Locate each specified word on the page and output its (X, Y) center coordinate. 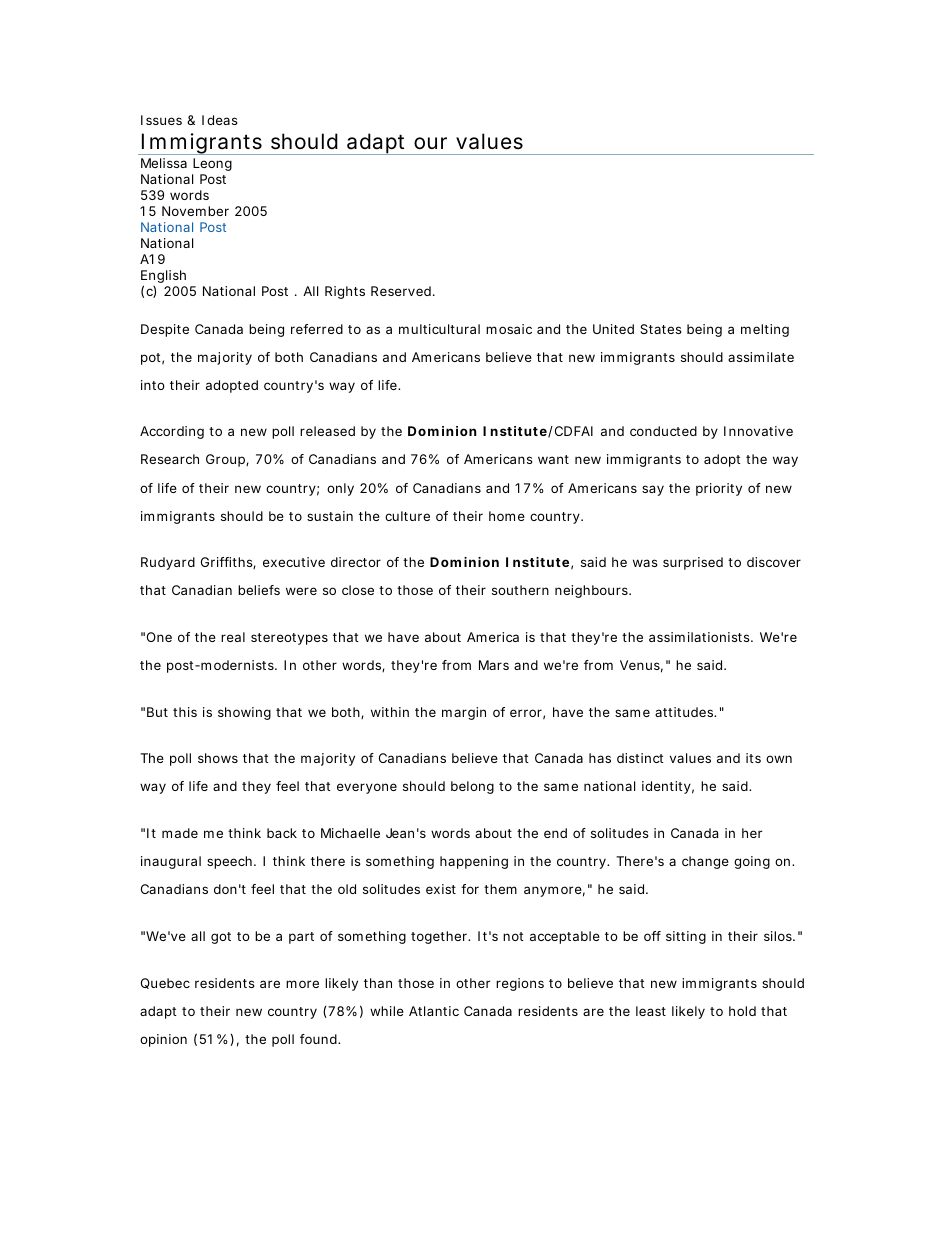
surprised (693, 563)
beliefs (259, 590)
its (753, 758)
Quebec (165, 983)
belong (472, 787)
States (661, 329)
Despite (165, 330)
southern (520, 590)
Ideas (220, 120)
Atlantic (434, 1011)
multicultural (439, 329)
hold (742, 1011)
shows (218, 758)
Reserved (401, 291)
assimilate (761, 357)
